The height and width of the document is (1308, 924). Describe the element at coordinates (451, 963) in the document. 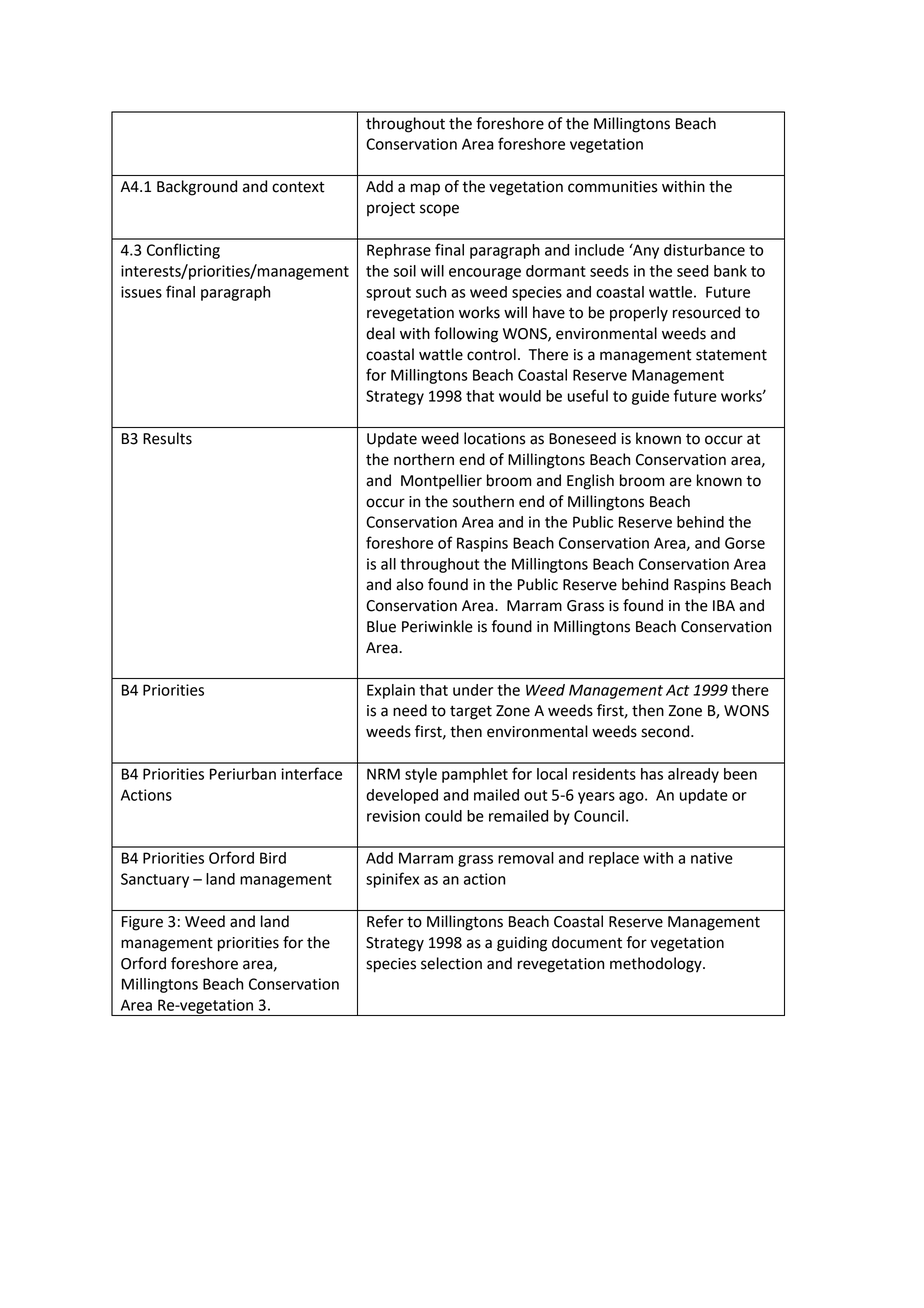

I see `selection` at that location.
